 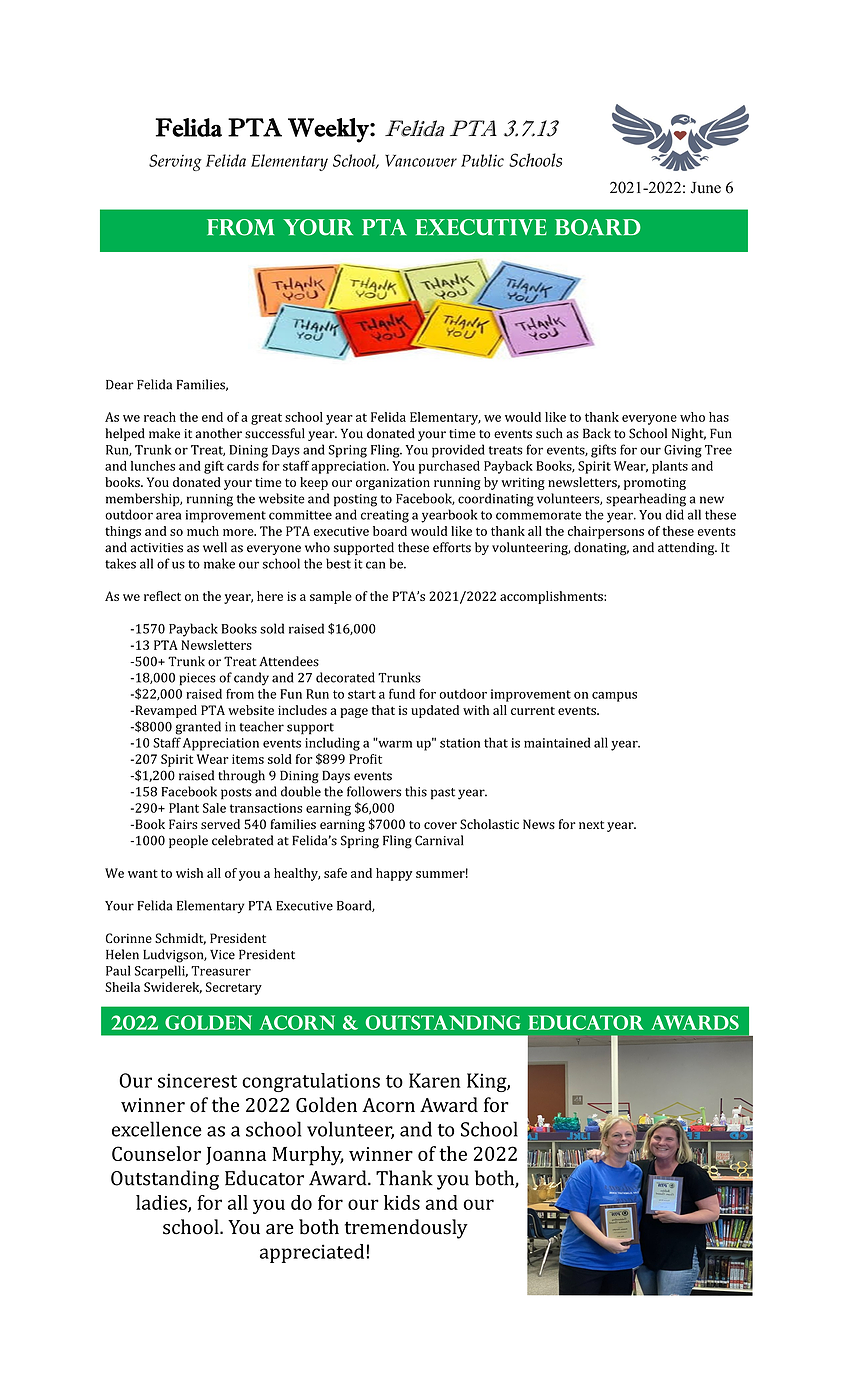 What do you see at coordinates (591, 825) in the screenshot?
I see `next` at bounding box center [591, 825].
